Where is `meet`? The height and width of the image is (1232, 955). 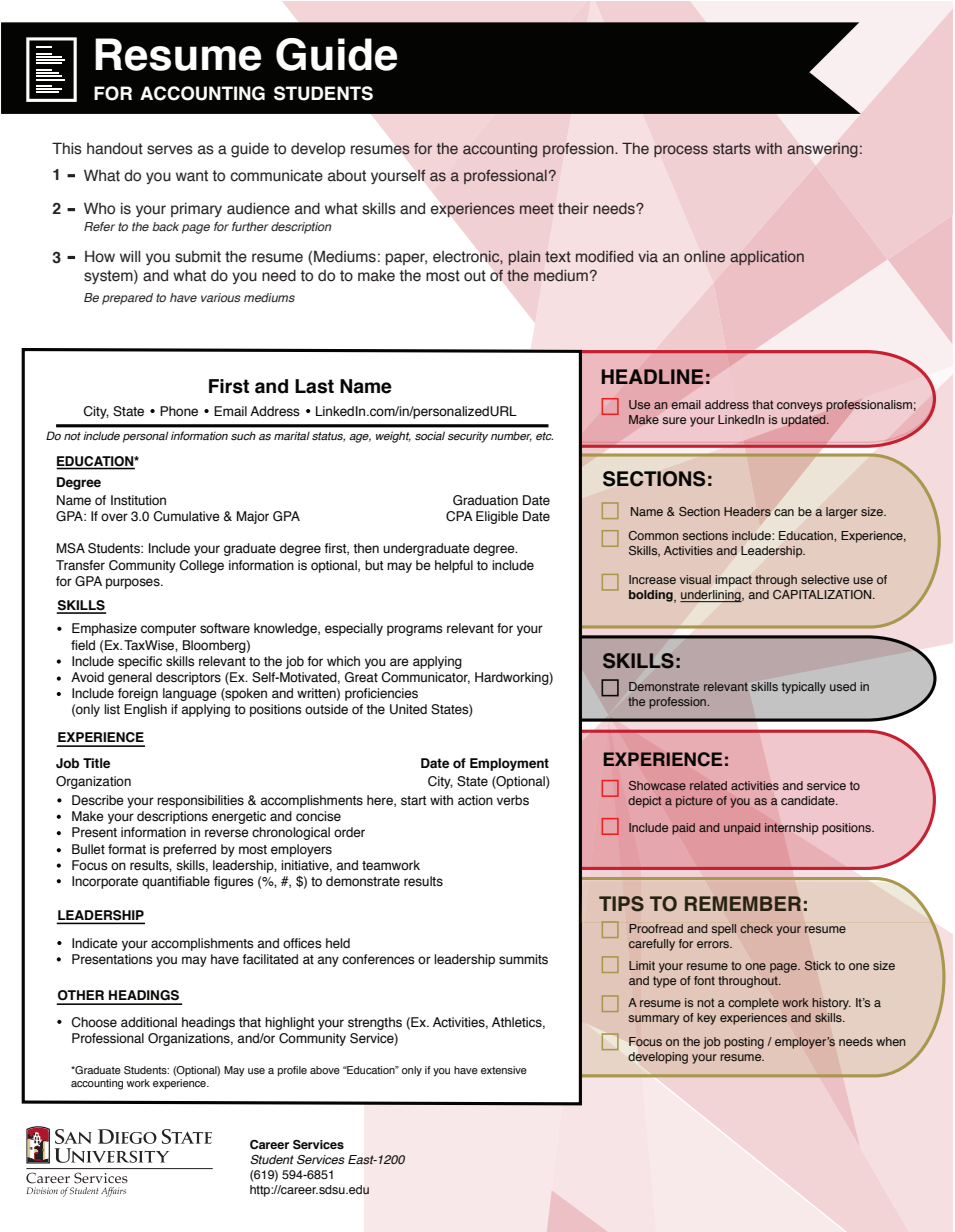
meet is located at coordinates (537, 208).
